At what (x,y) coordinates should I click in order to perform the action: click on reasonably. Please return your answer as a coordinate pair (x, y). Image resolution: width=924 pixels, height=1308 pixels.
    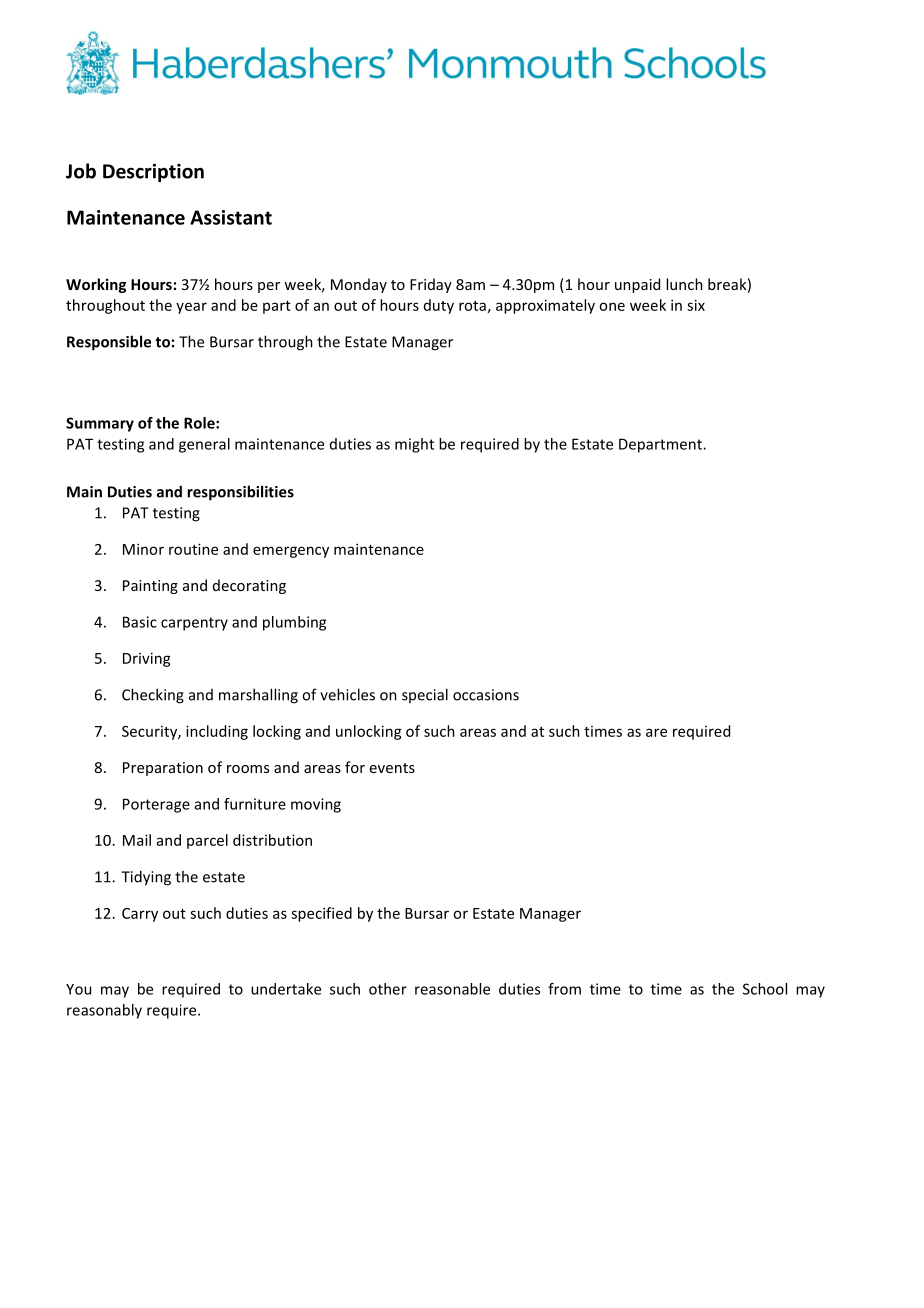
    Looking at the image, I should click on (104, 1011).
